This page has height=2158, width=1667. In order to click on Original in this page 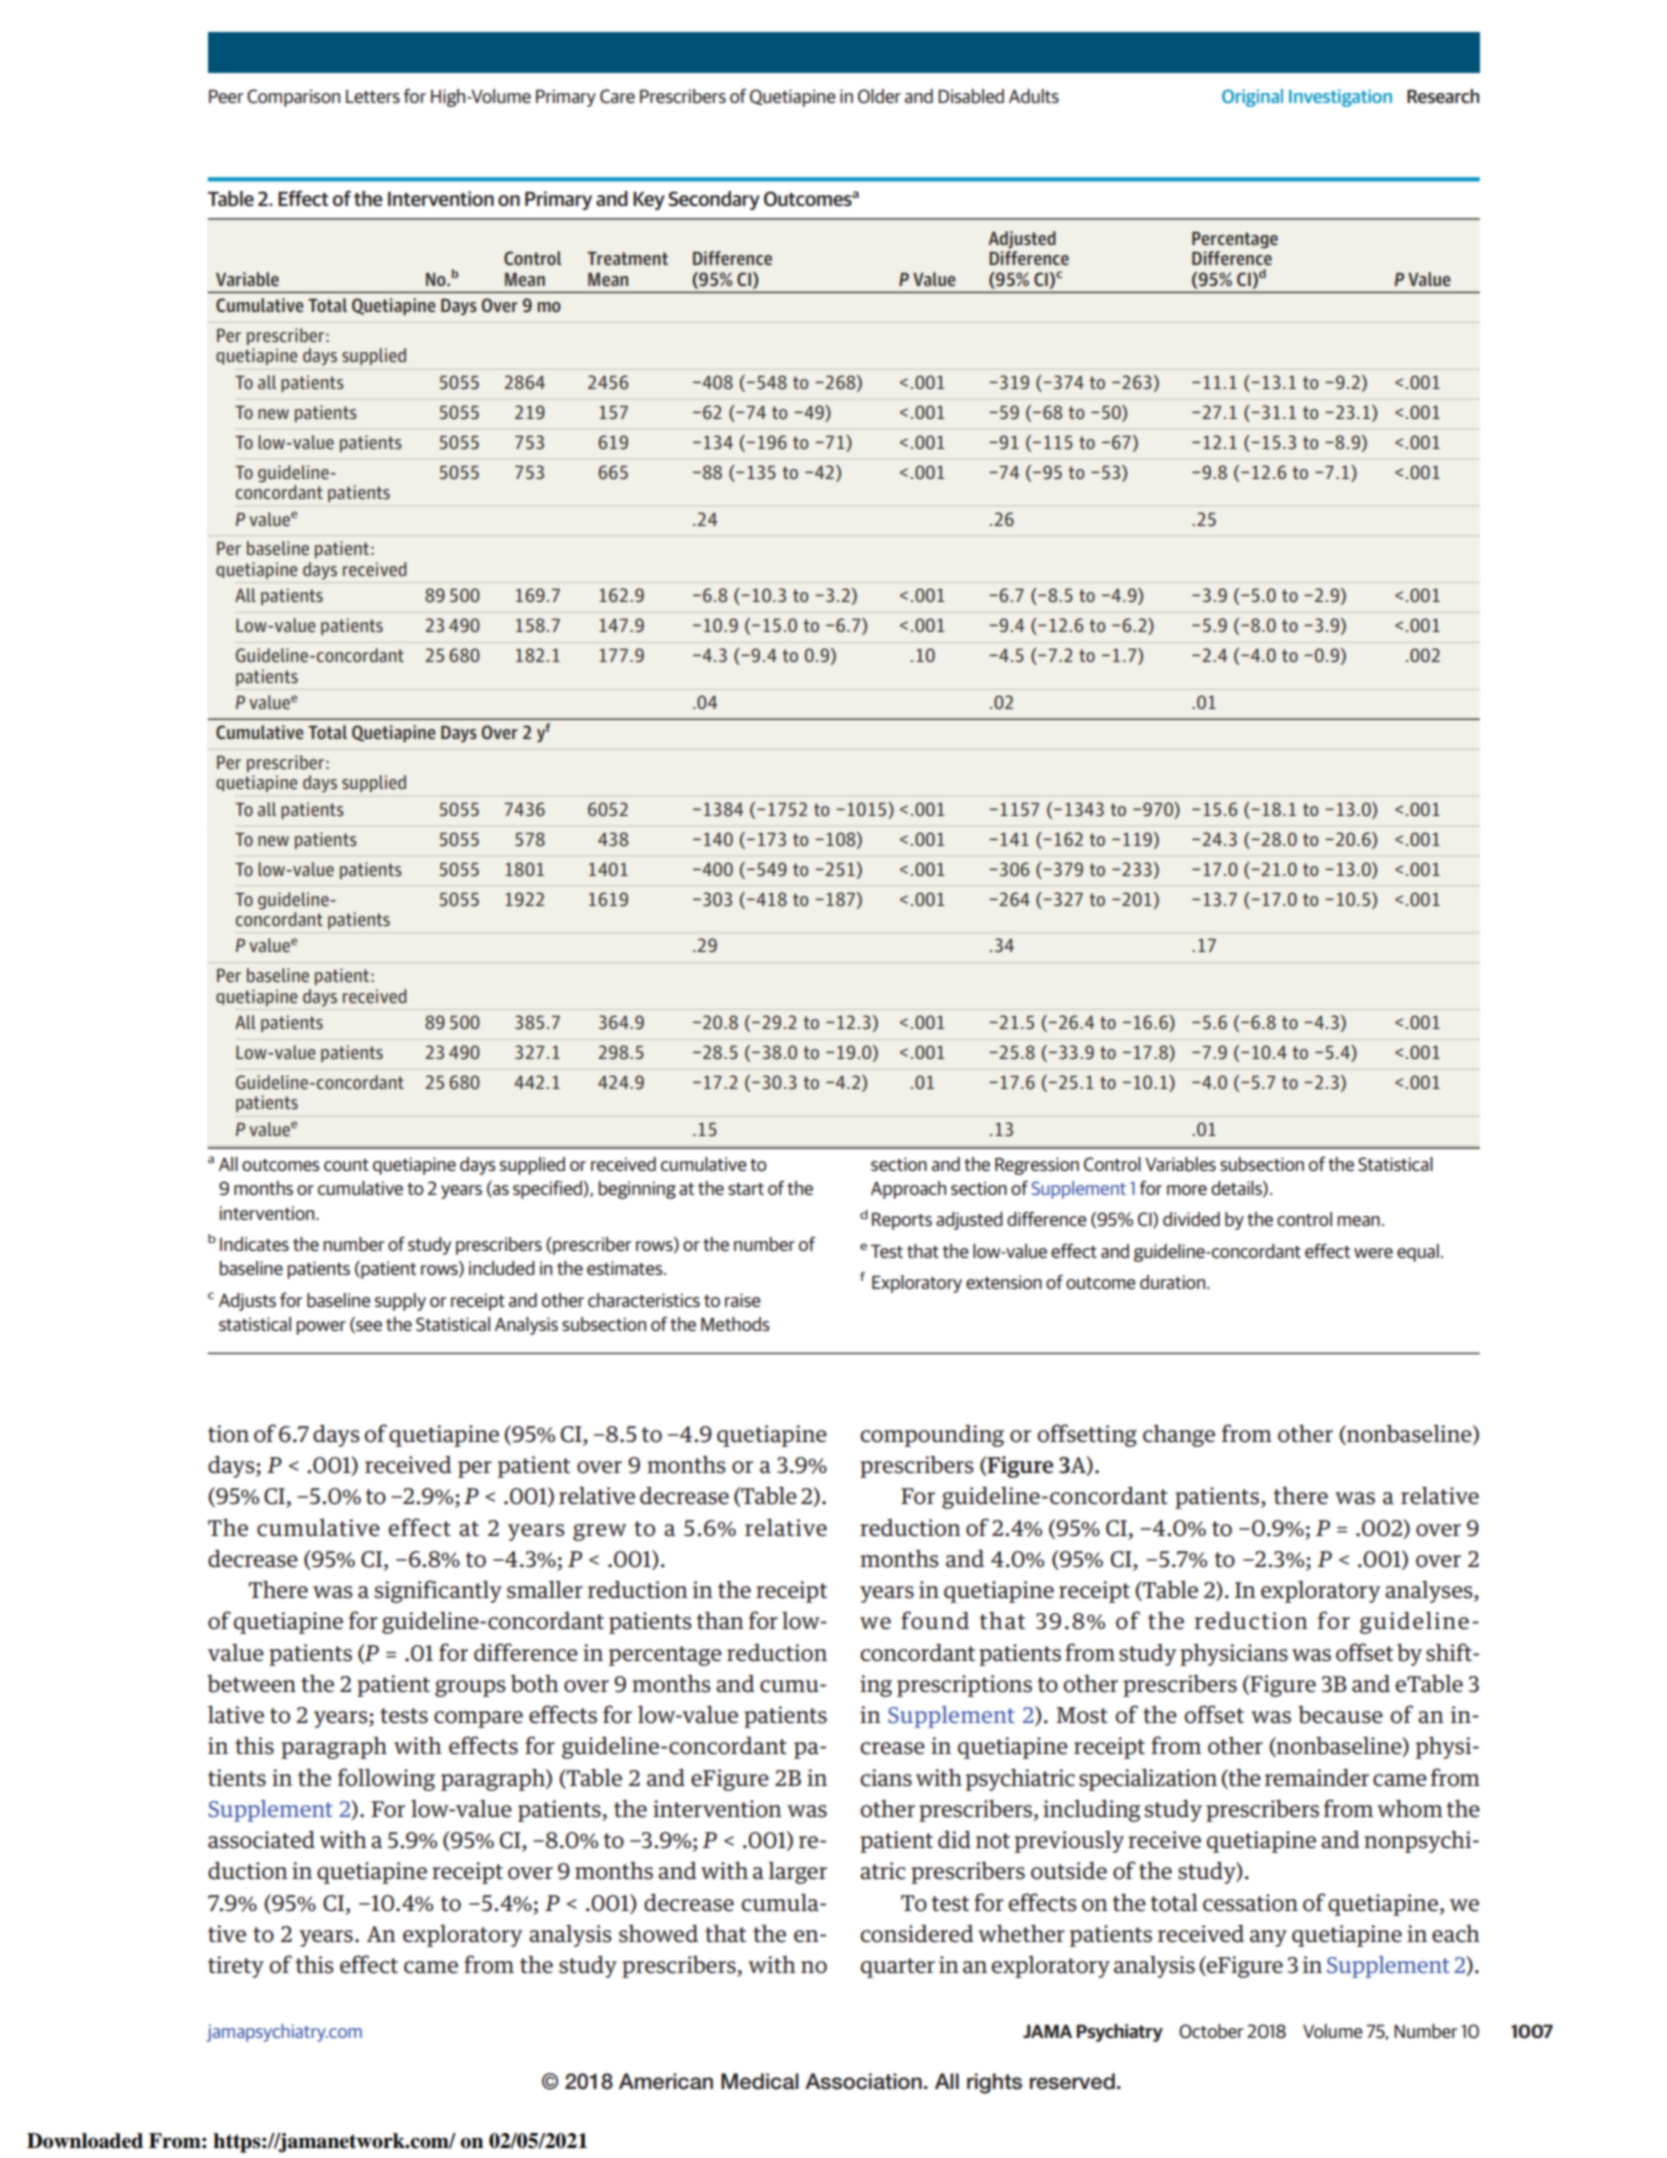, I will do `click(1252, 98)`.
